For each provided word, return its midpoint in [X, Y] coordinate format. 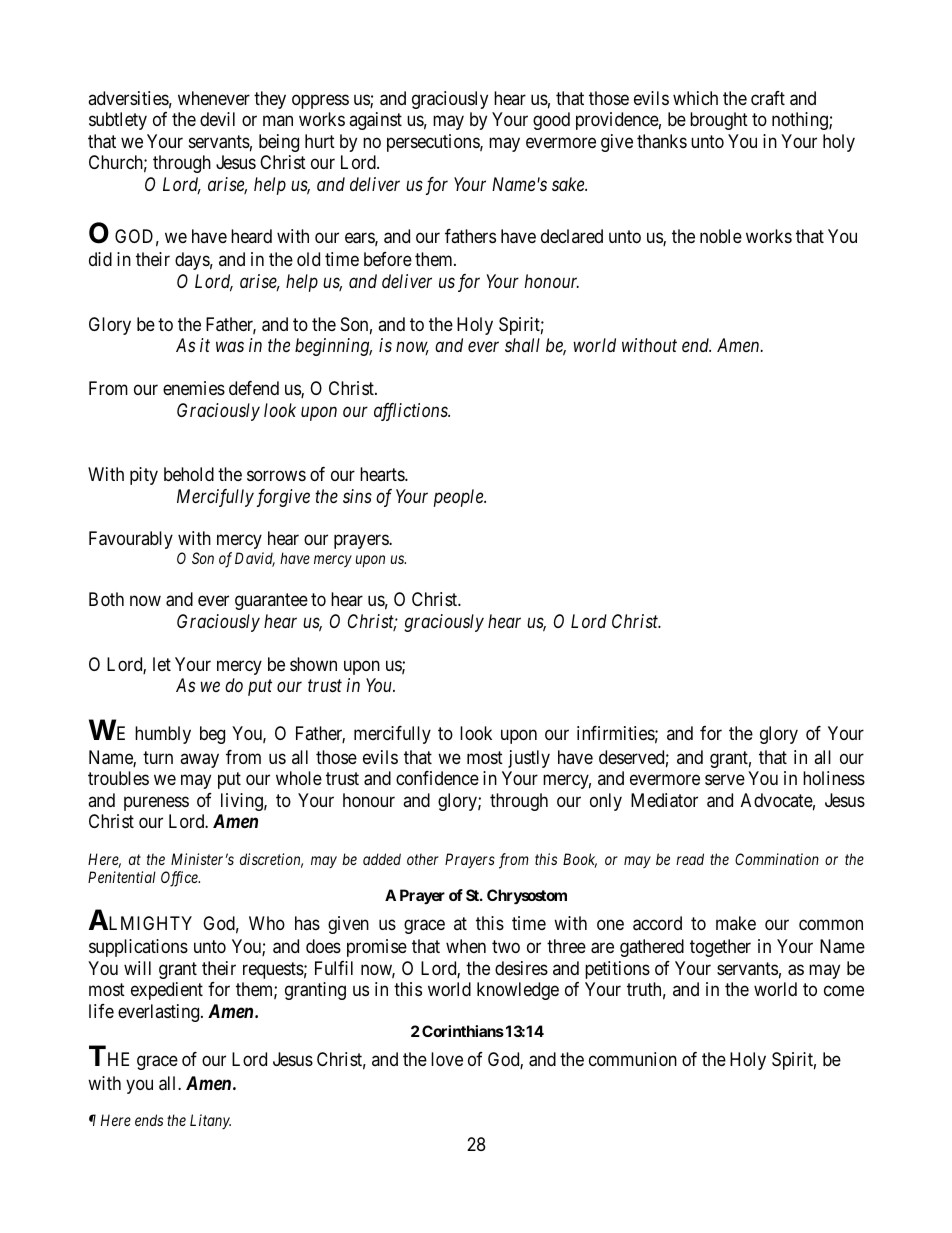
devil [217, 119]
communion [633, 1059]
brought [719, 121]
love [447, 1059]
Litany [210, 1121]
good [551, 121]
